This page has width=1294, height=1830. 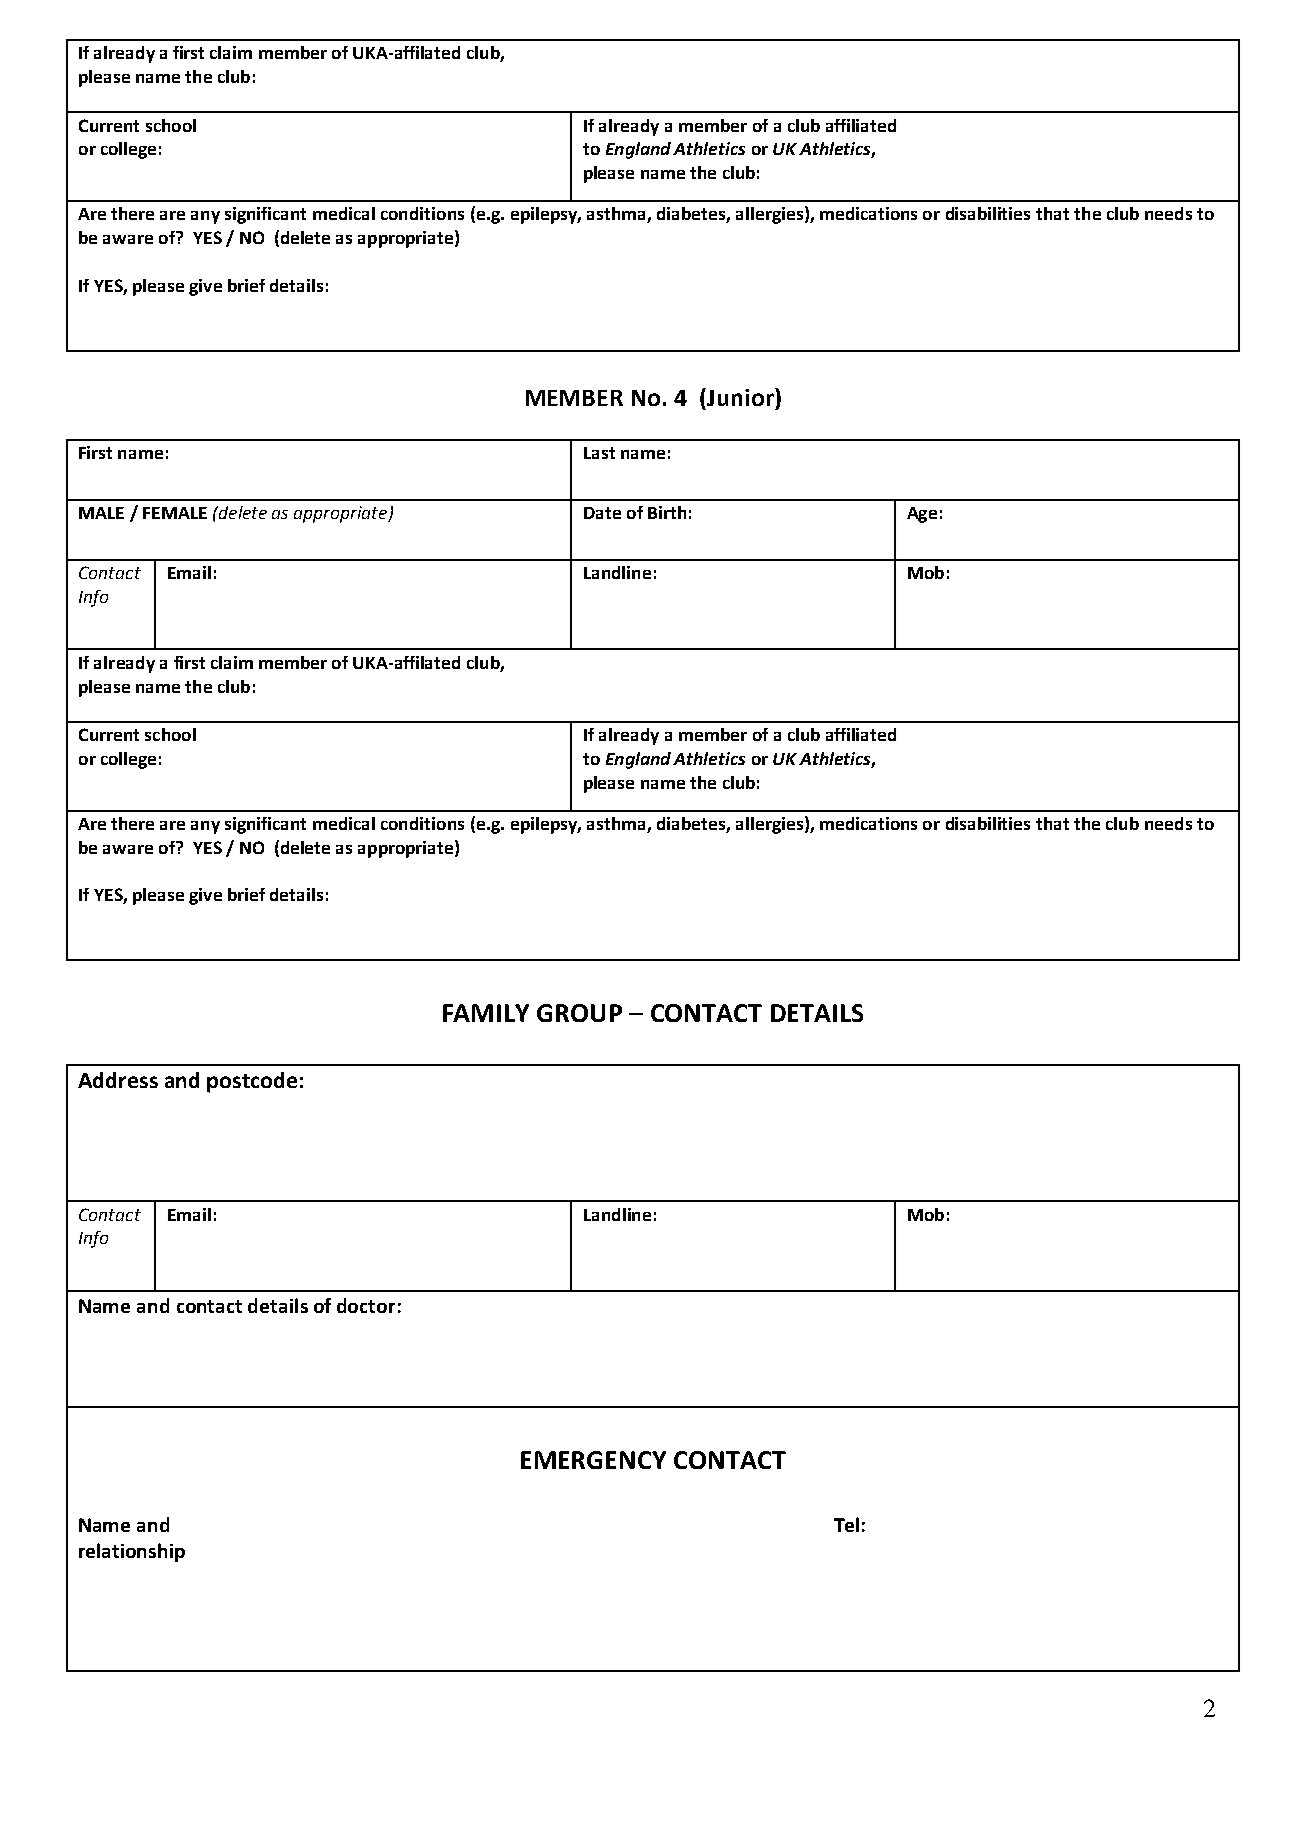 I want to click on FAMILY, so click(x=486, y=1013).
